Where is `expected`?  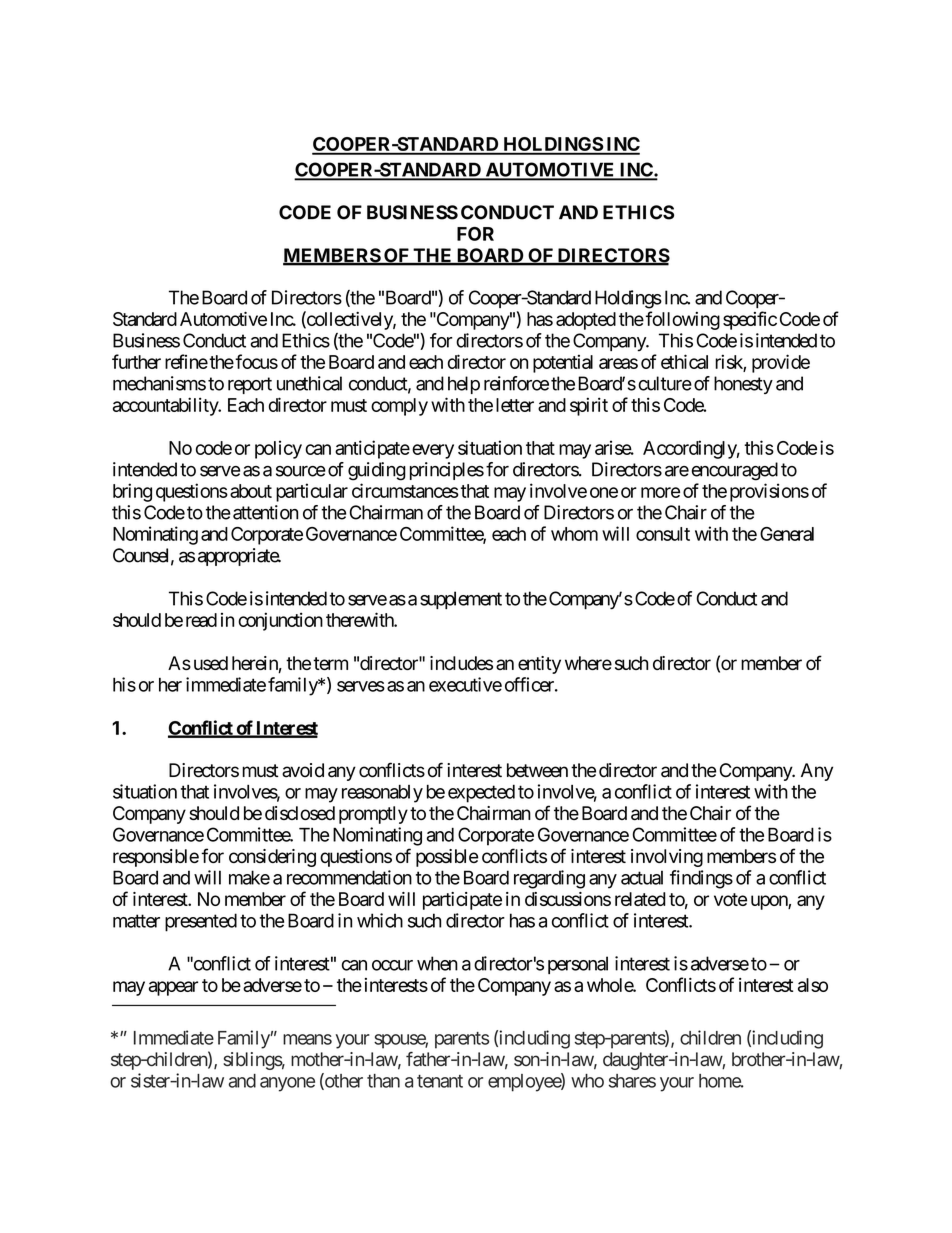
expected is located at coordinates (481, 794).
